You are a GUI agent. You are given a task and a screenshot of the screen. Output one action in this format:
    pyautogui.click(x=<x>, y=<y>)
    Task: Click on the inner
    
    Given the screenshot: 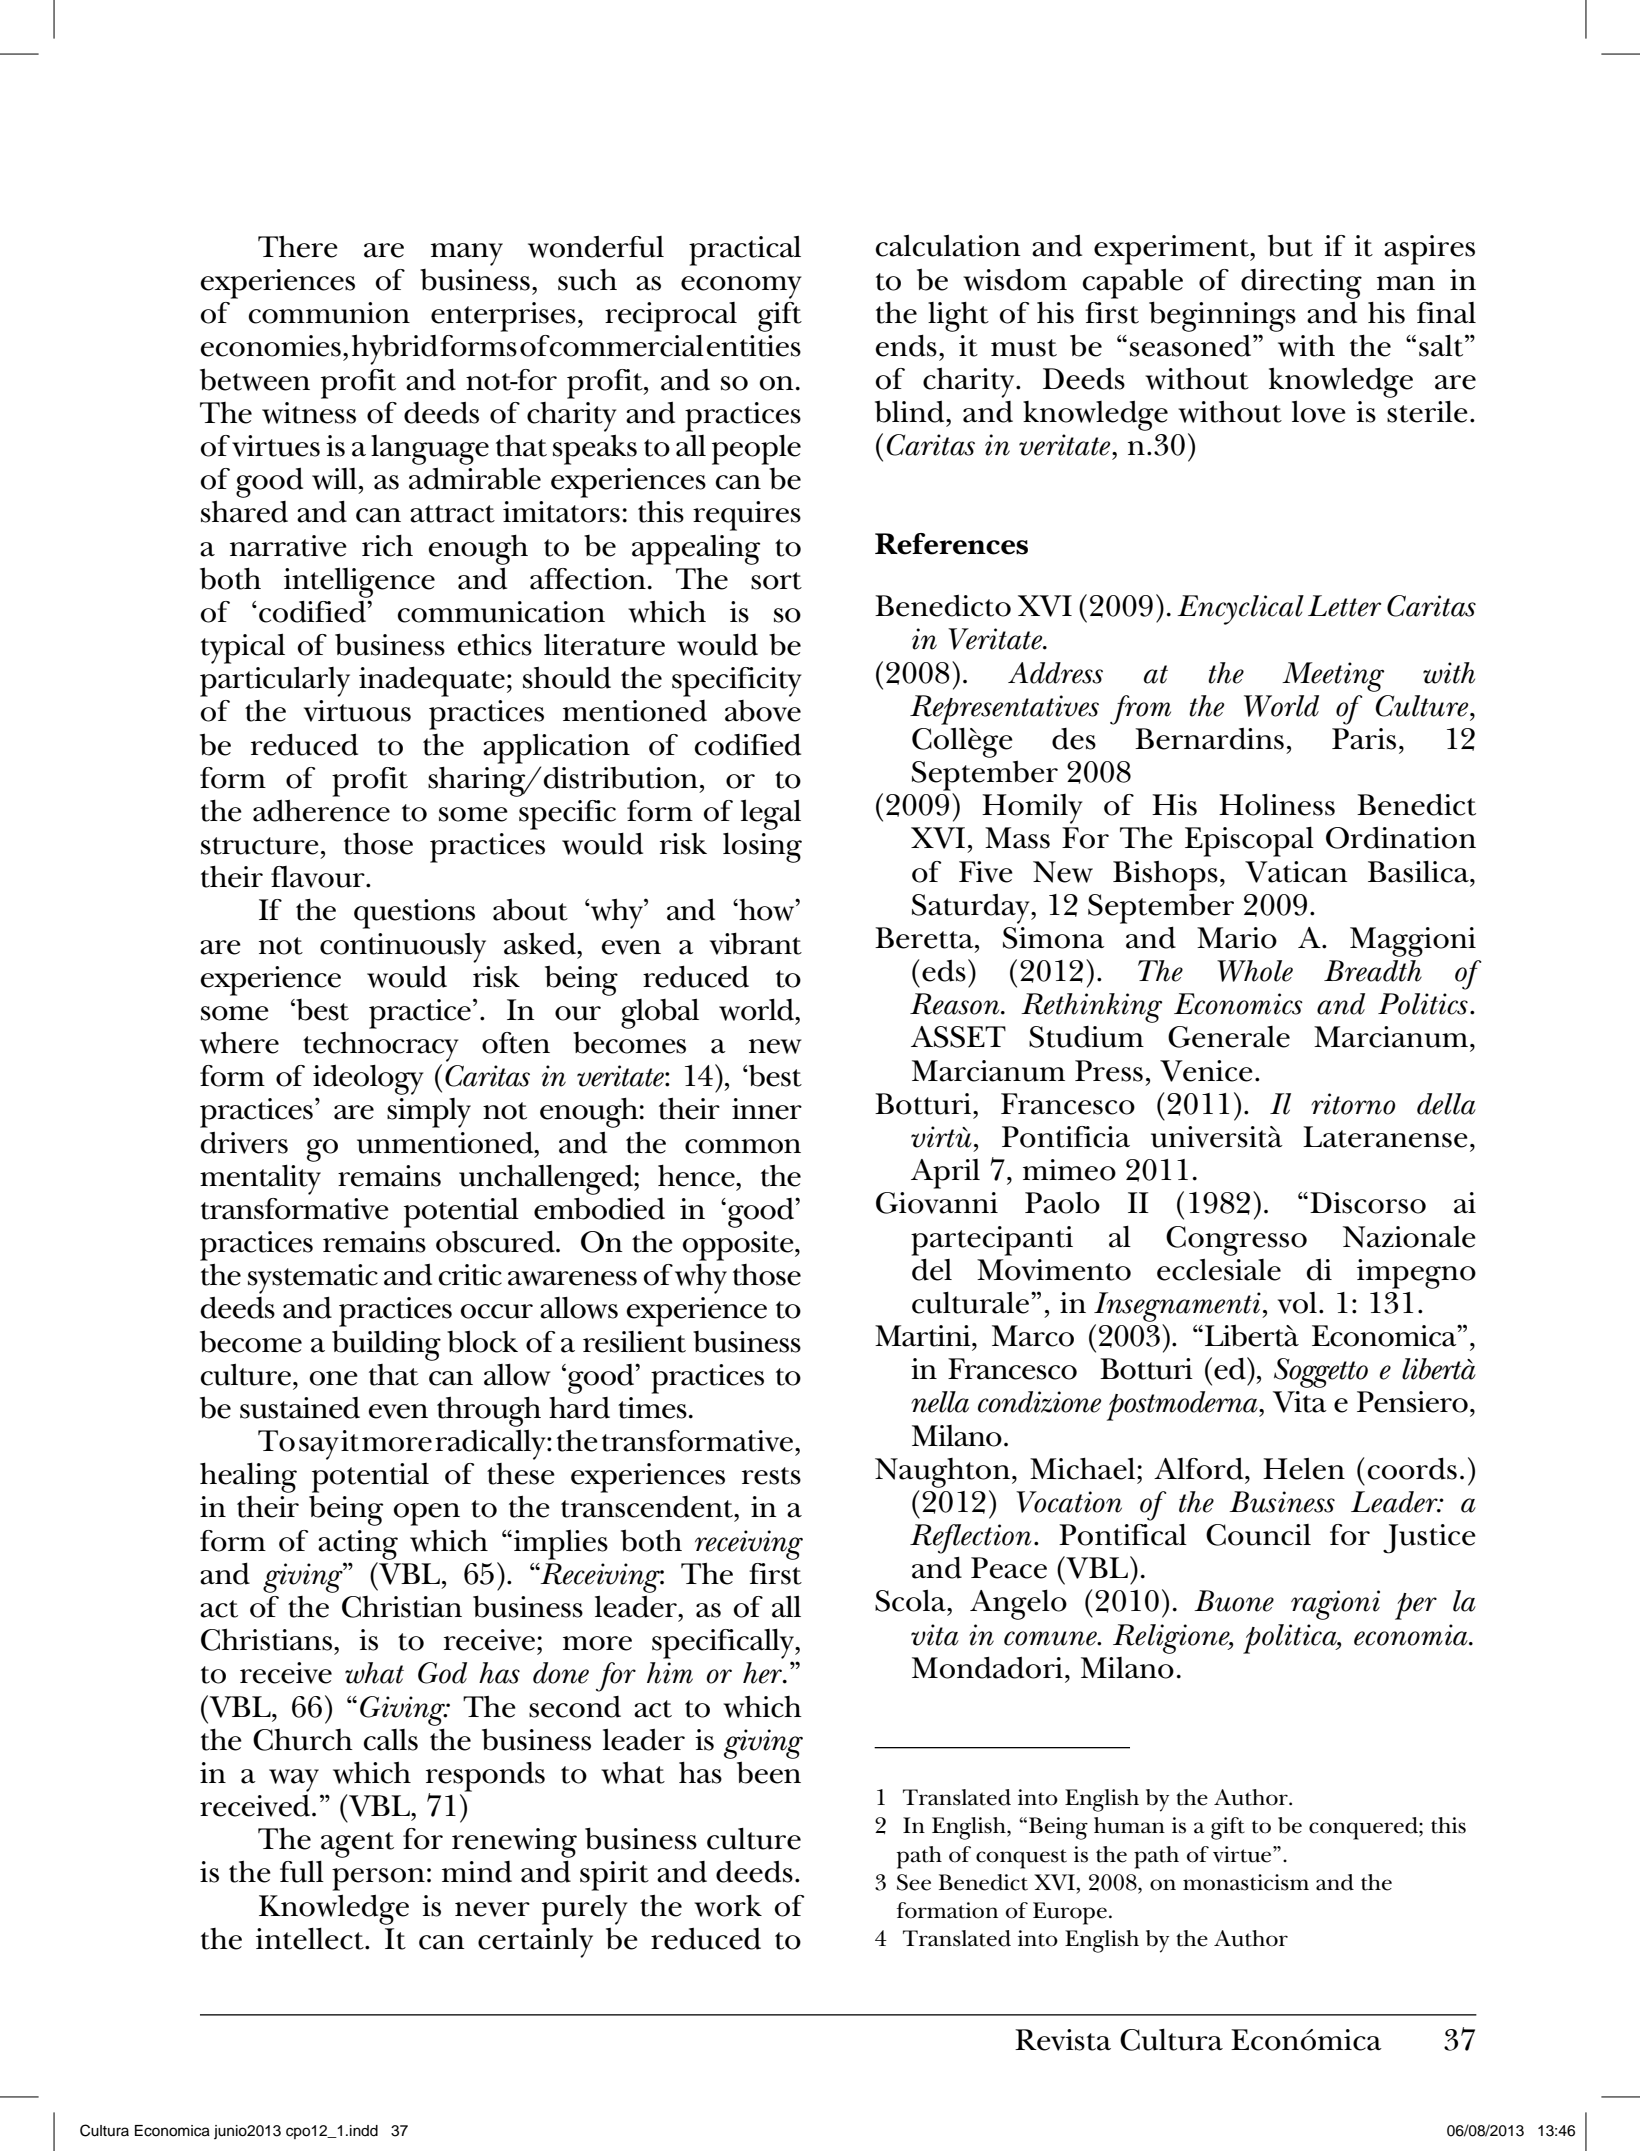 What is the action you would take?
    pyautogui.click(x=767, y=1109)
